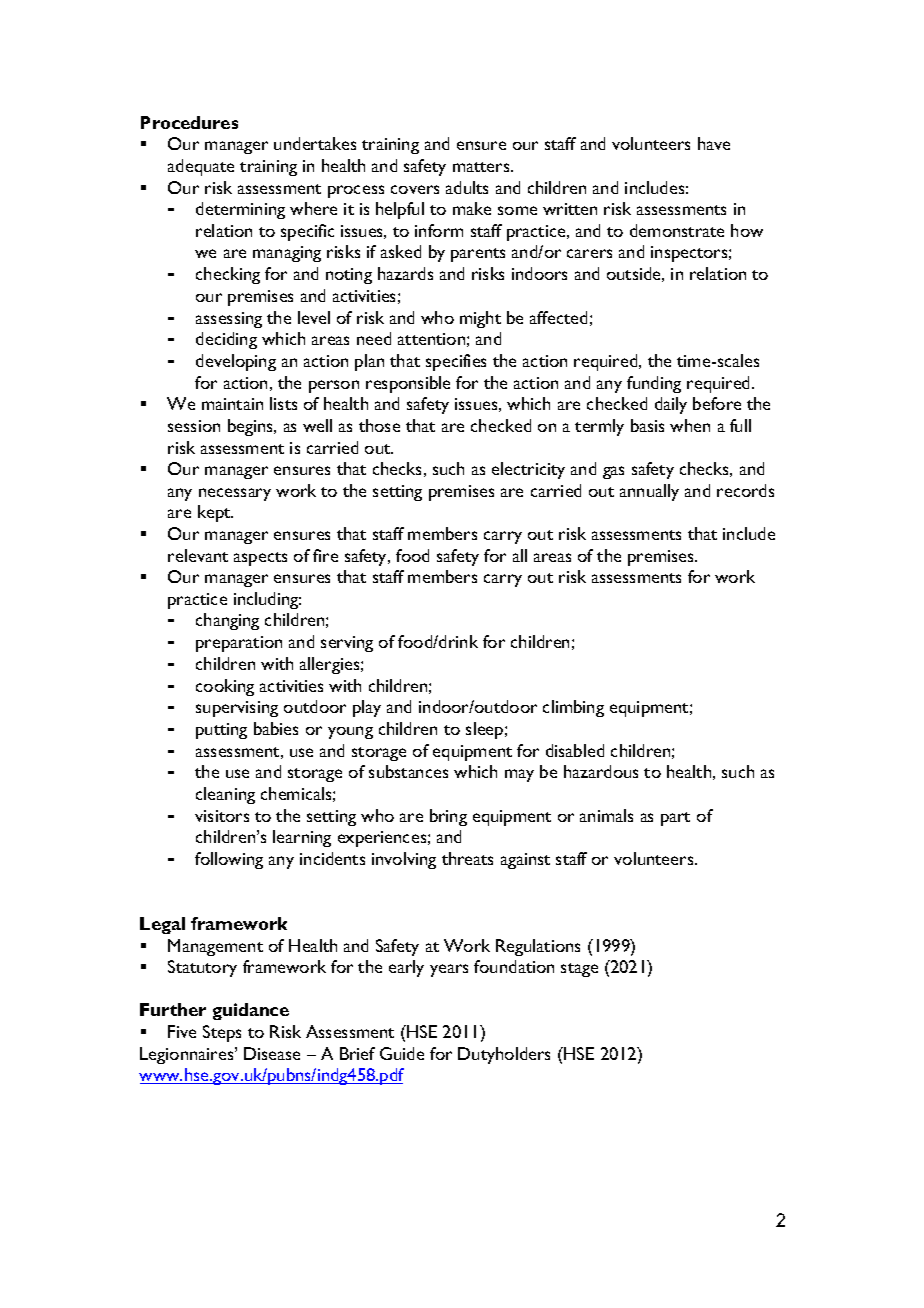  I want to click on annually, so click(649, 492).
